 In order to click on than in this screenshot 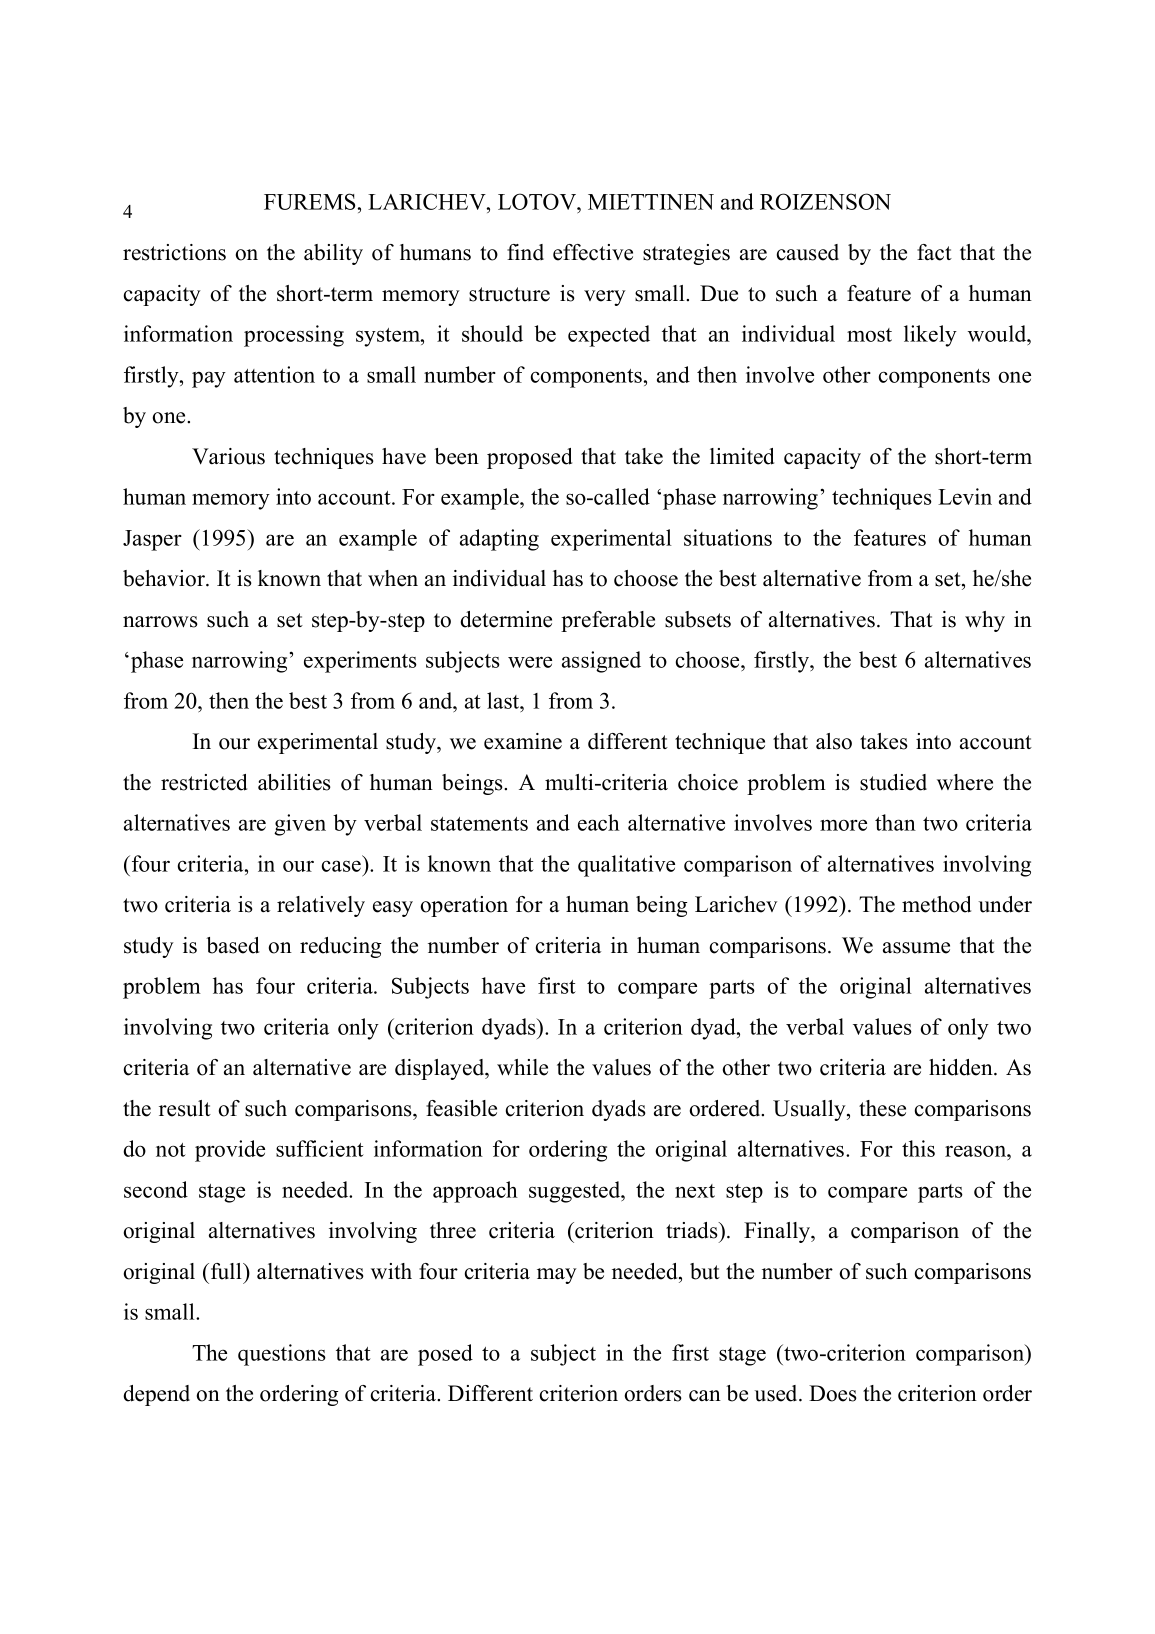, I will do `click(895, 822)`.
